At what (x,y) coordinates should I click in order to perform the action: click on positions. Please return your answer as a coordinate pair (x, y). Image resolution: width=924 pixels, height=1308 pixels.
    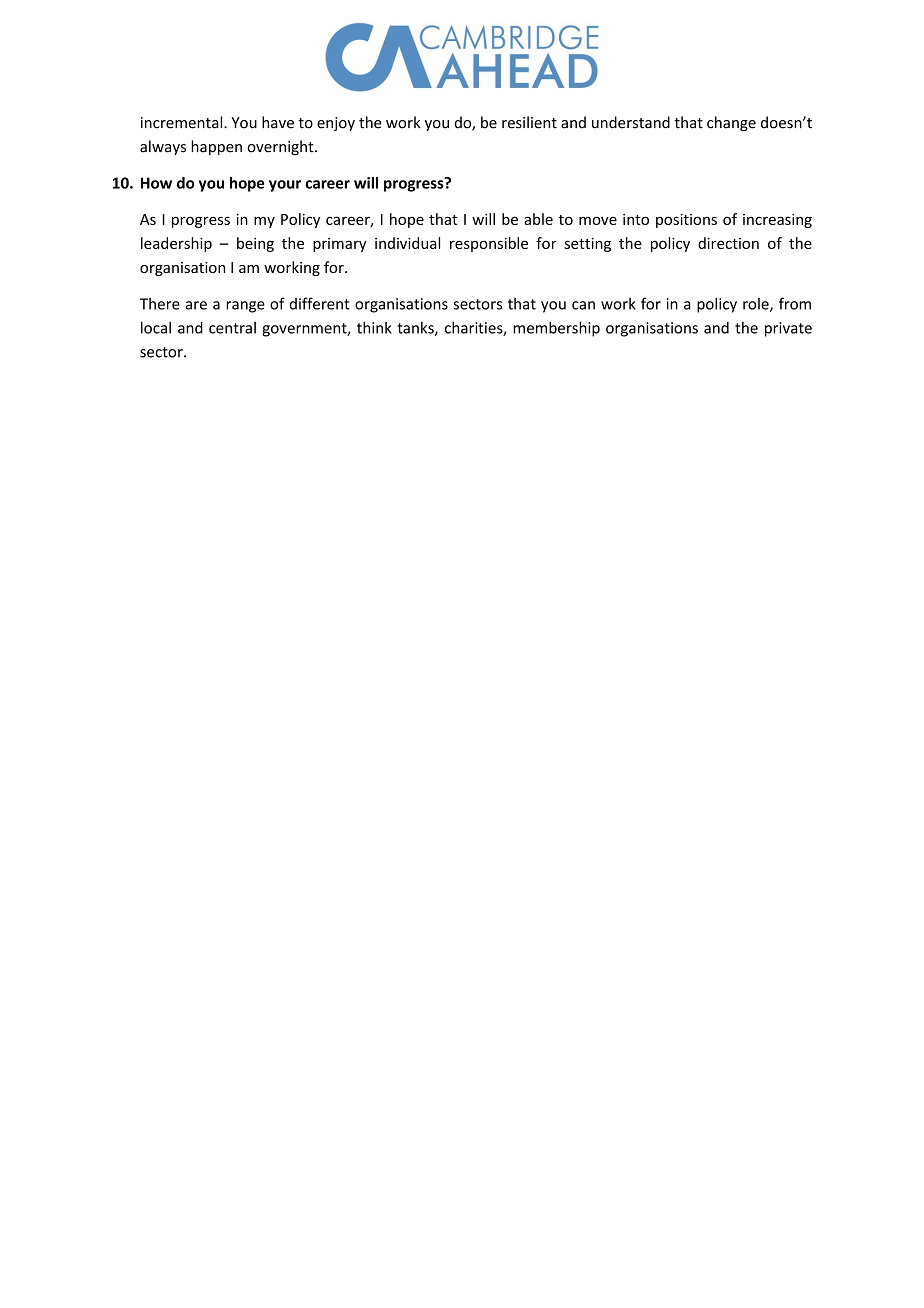
    Looking at the image, I should click on (686, 220).
